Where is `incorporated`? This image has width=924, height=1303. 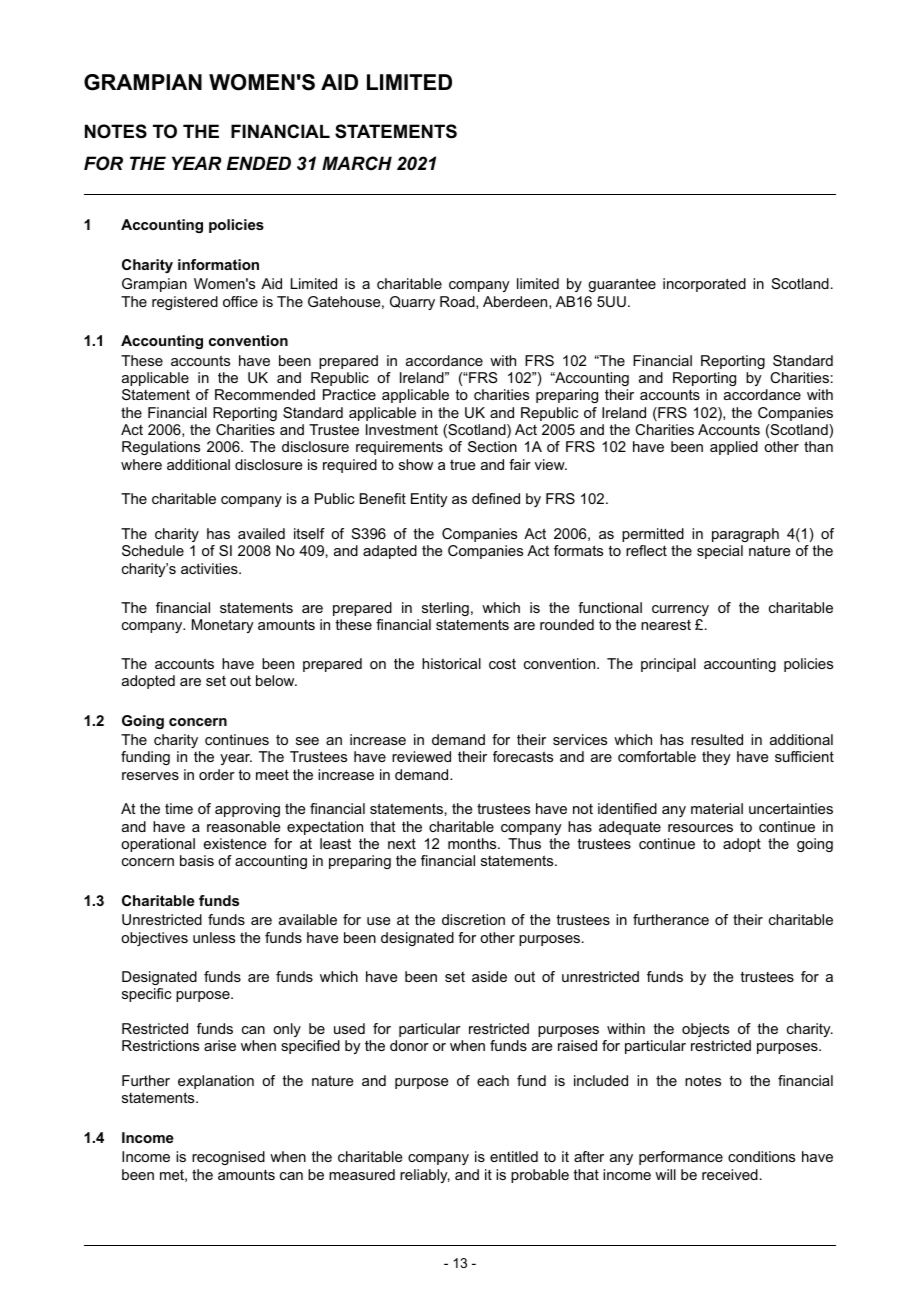
incorporated is located at coordinates (704, 285).
